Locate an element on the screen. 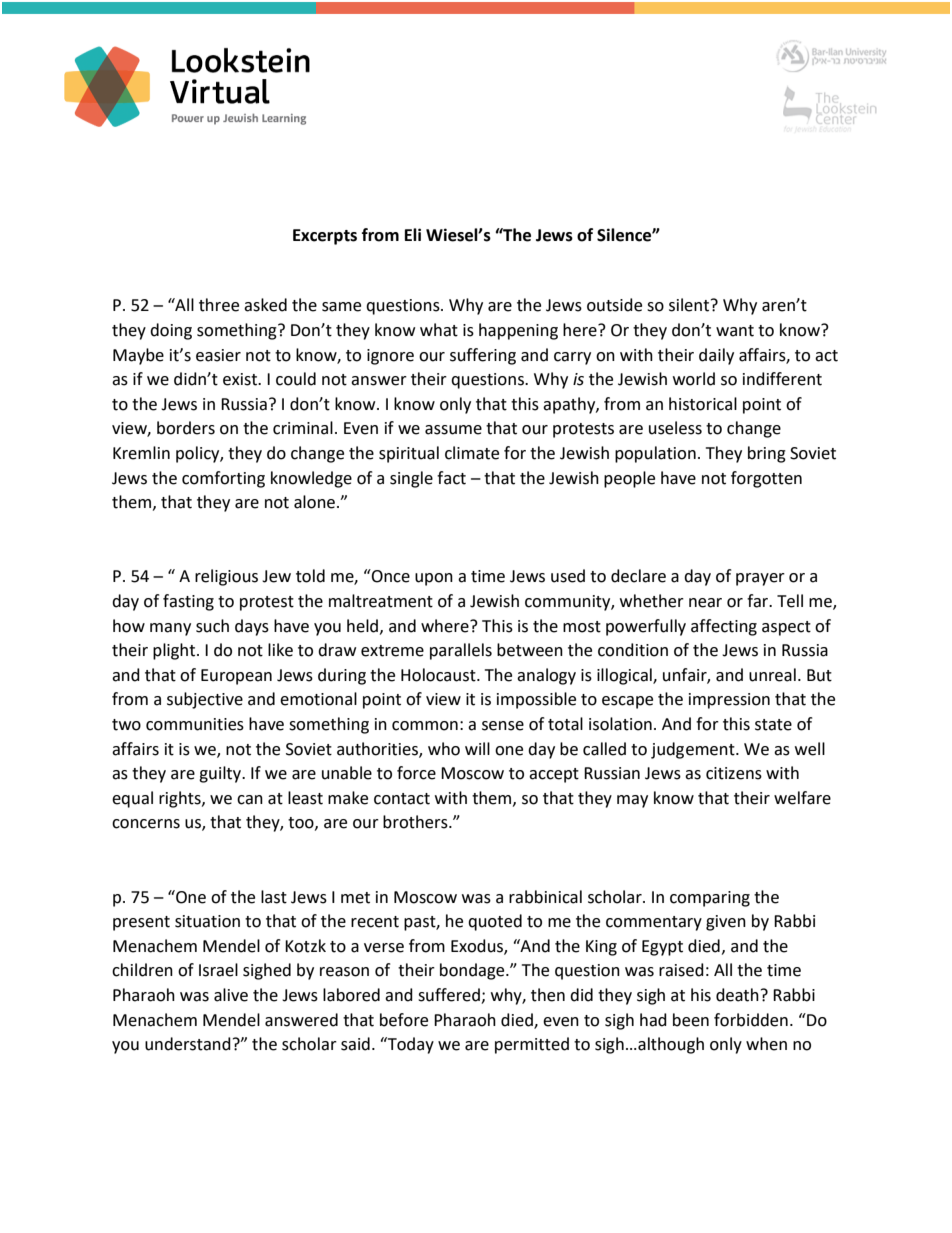 The image size is (952, 1233). understand is located at coordinates (188, 1044).
